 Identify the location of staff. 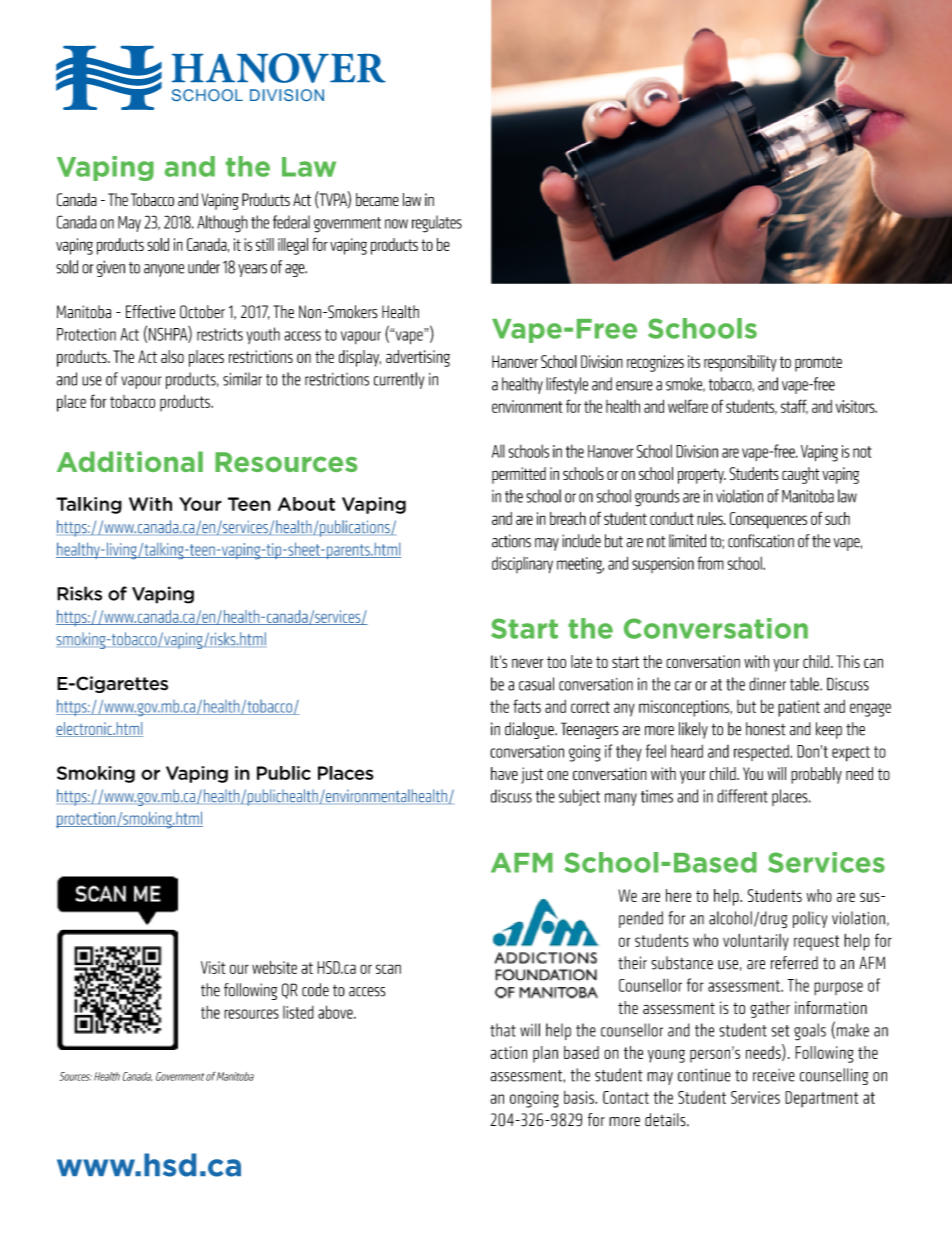
(794, 407).
